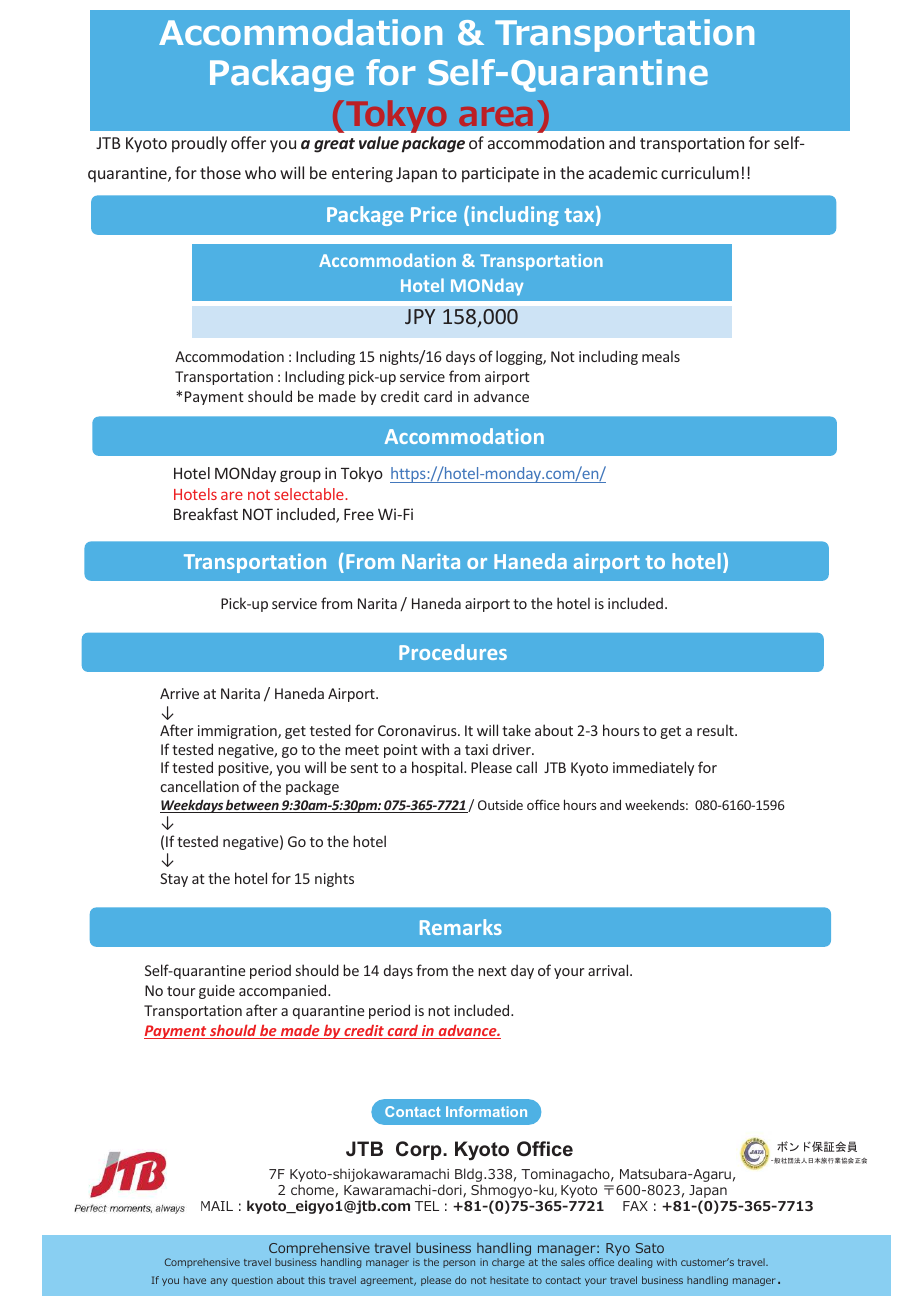  What do you see at coordinates (300, 476) in the screenshot?
I see `group` at bounding box center [300, 476].
